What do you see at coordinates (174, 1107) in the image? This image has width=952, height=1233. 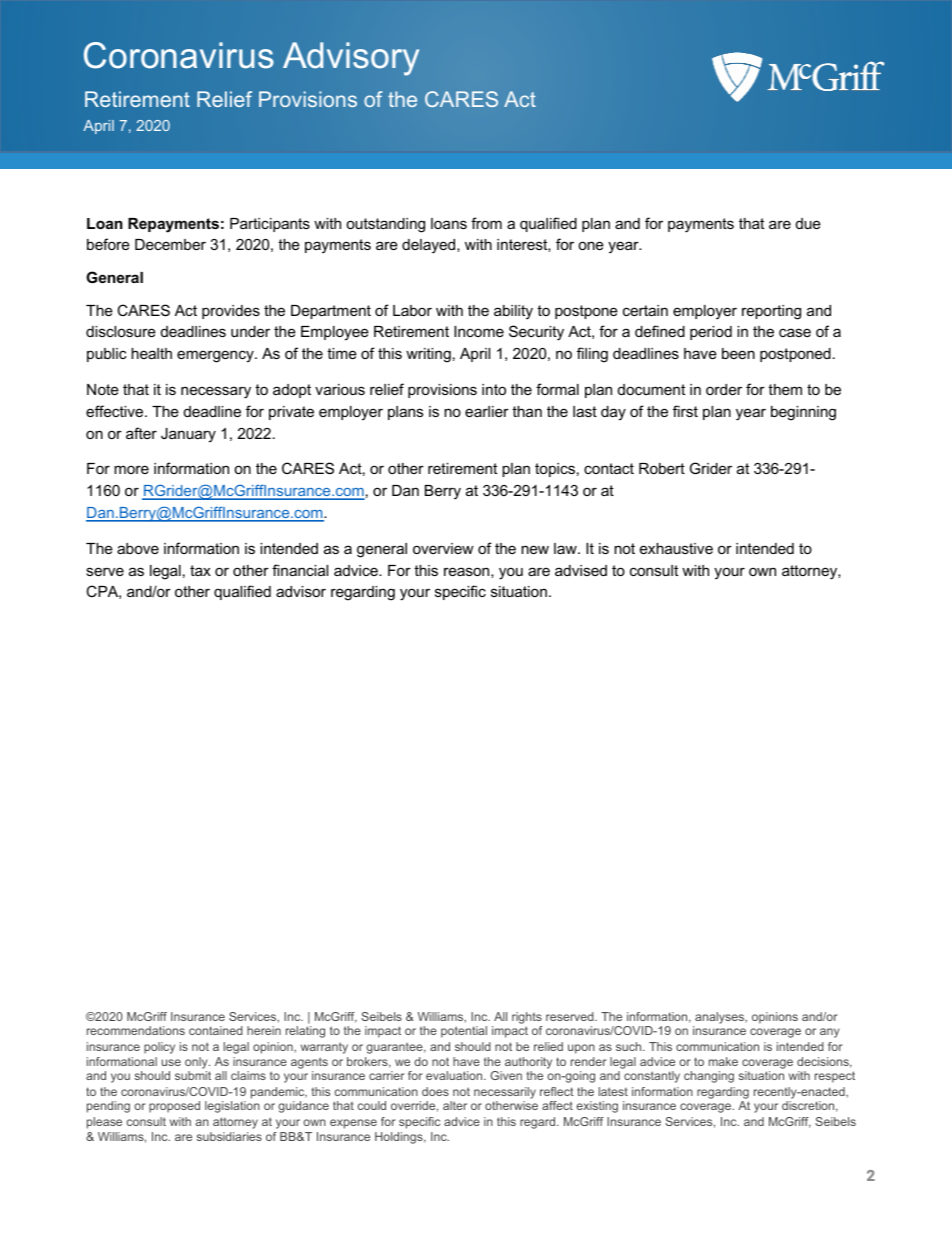 I see `proposed` at bounding box center [174, 1107].
